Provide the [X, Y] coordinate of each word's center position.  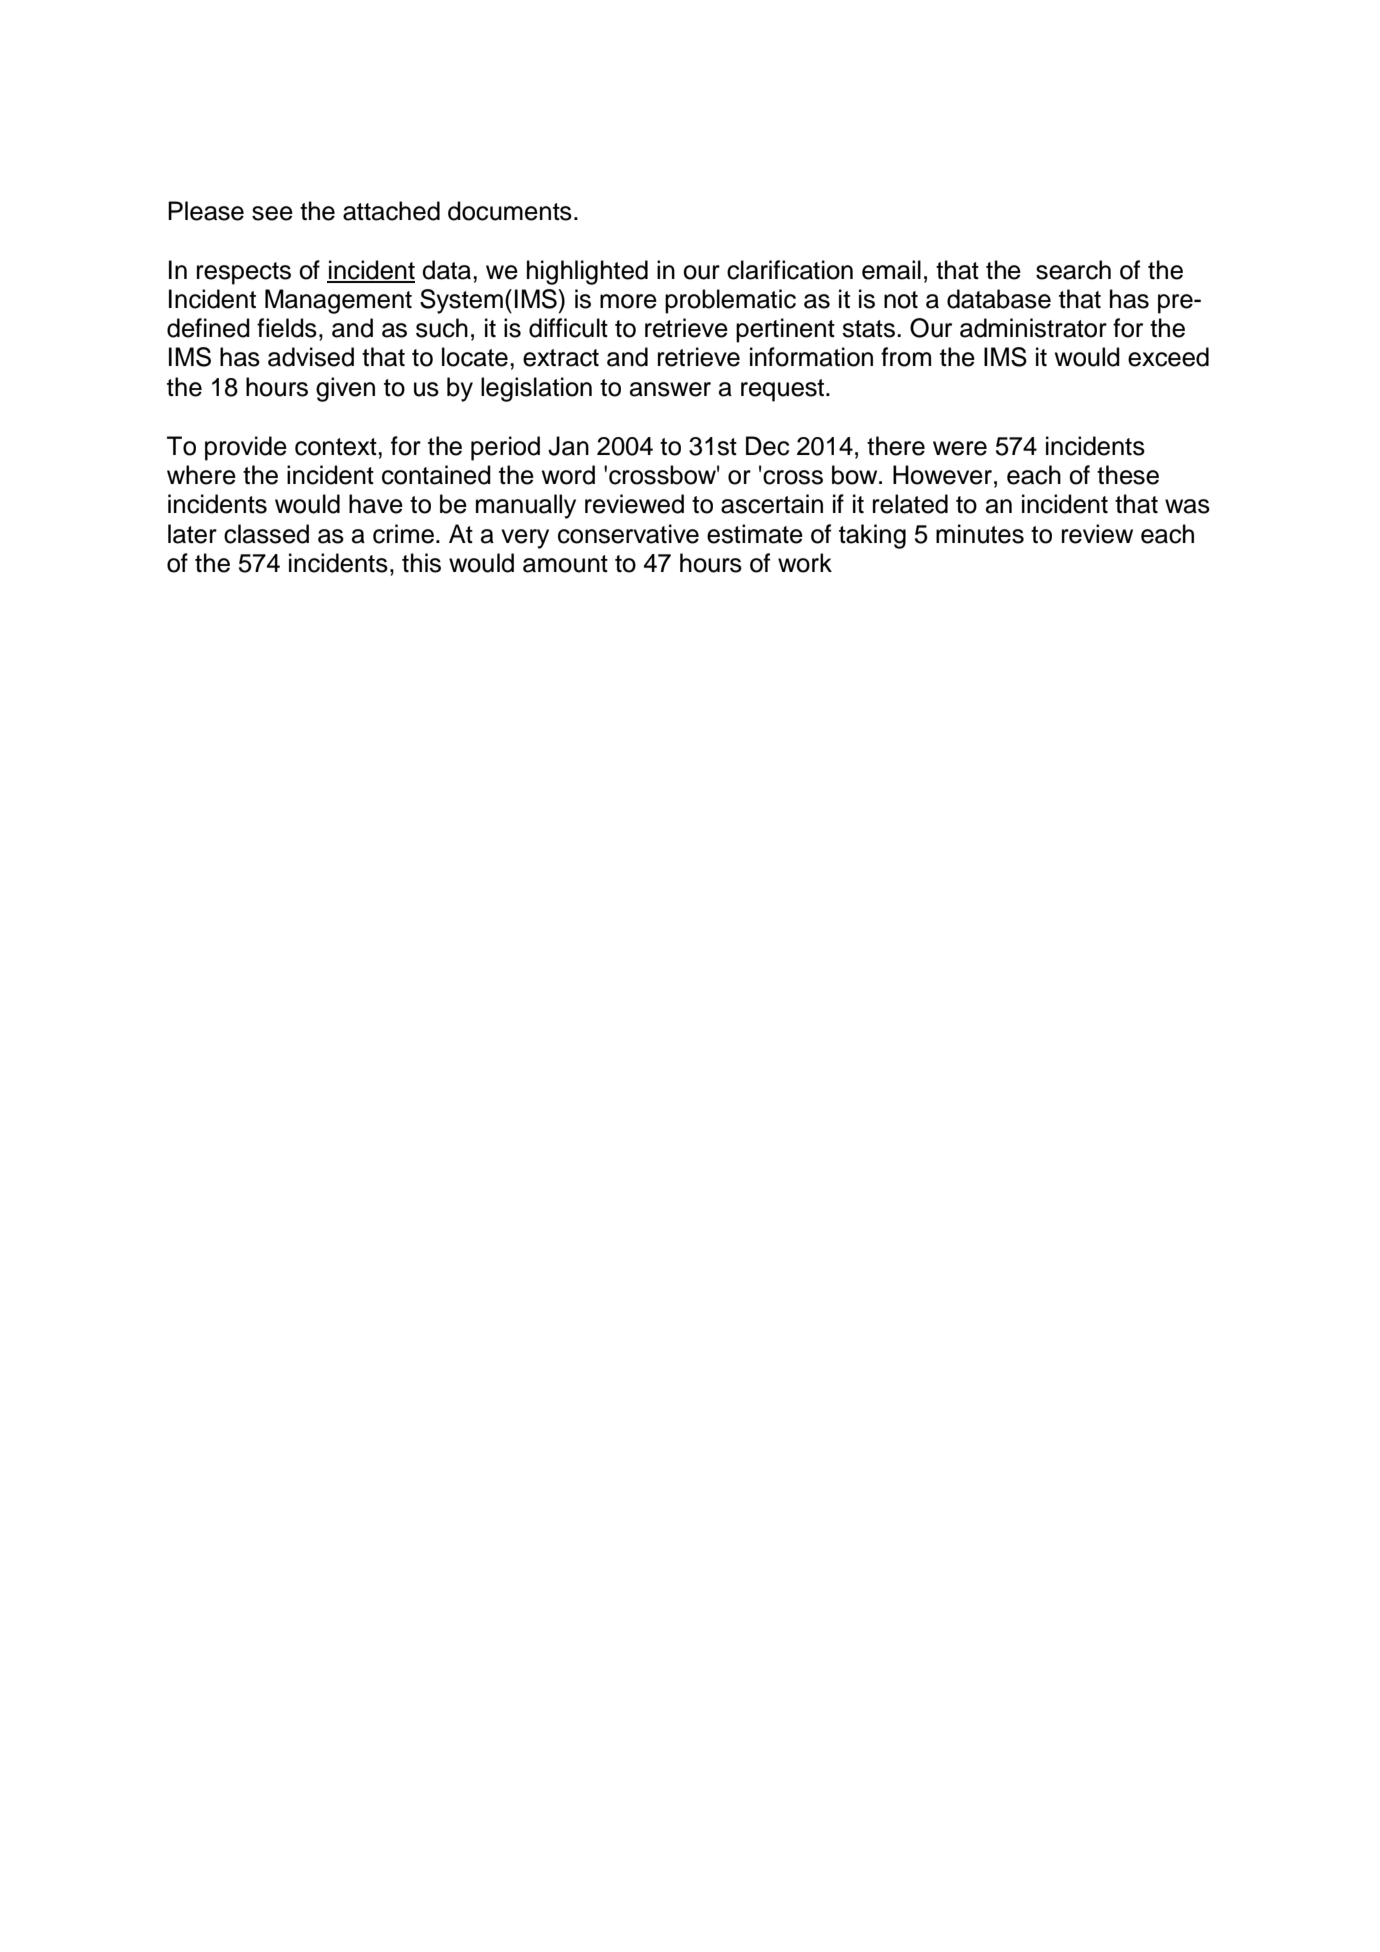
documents [510, 211]
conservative [628, 534]
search [1073, 270]
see [272, 213]
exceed [1168, 357]
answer [670, 389]
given [345, 389]
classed [266, 534]
